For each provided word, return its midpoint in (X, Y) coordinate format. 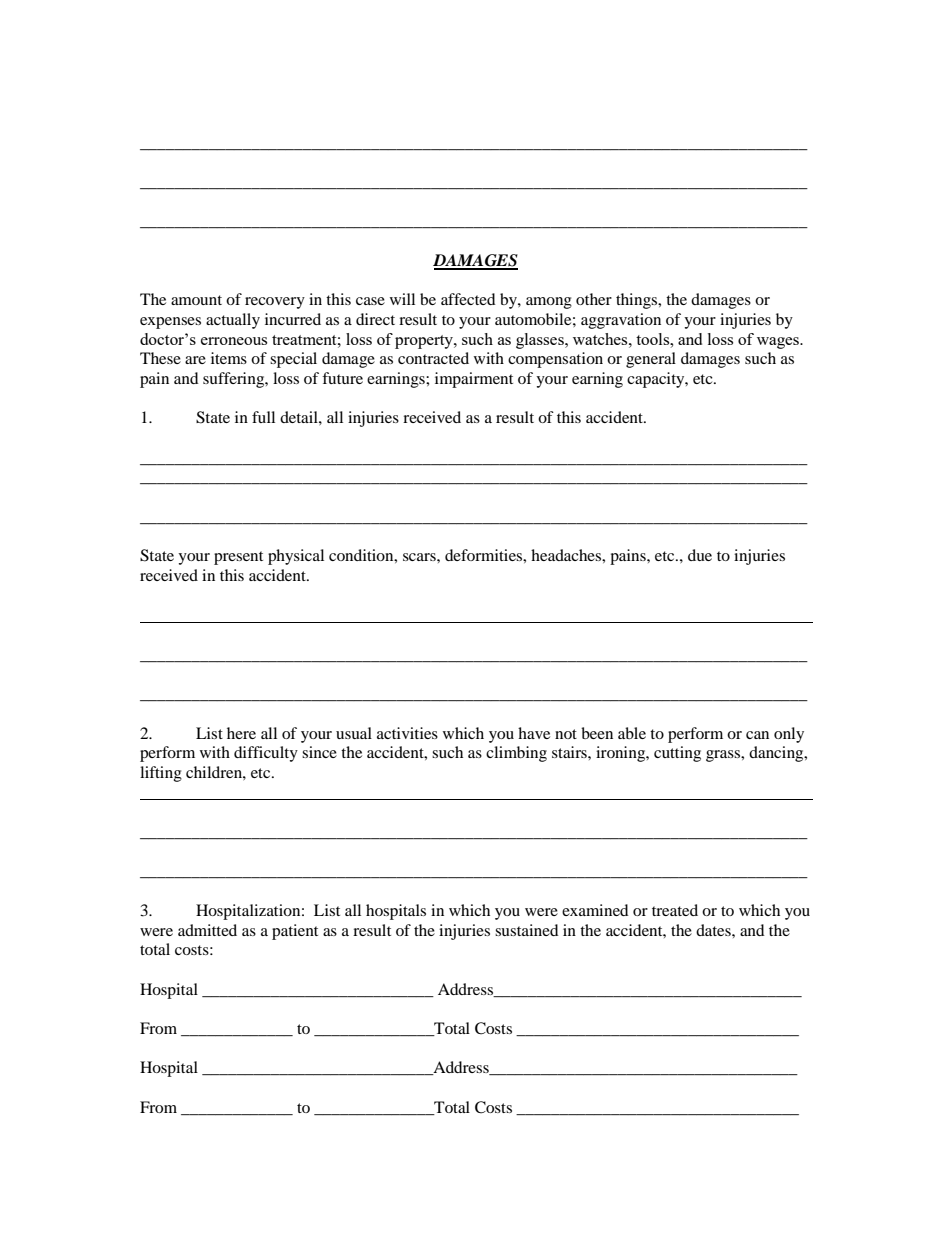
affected (468, 299)
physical (296, 557)
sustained (527, 930)
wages (779, 343)
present (238, 558)
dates (714, 930)
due (700, 555)
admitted (207, 930)
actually (233, 321)
